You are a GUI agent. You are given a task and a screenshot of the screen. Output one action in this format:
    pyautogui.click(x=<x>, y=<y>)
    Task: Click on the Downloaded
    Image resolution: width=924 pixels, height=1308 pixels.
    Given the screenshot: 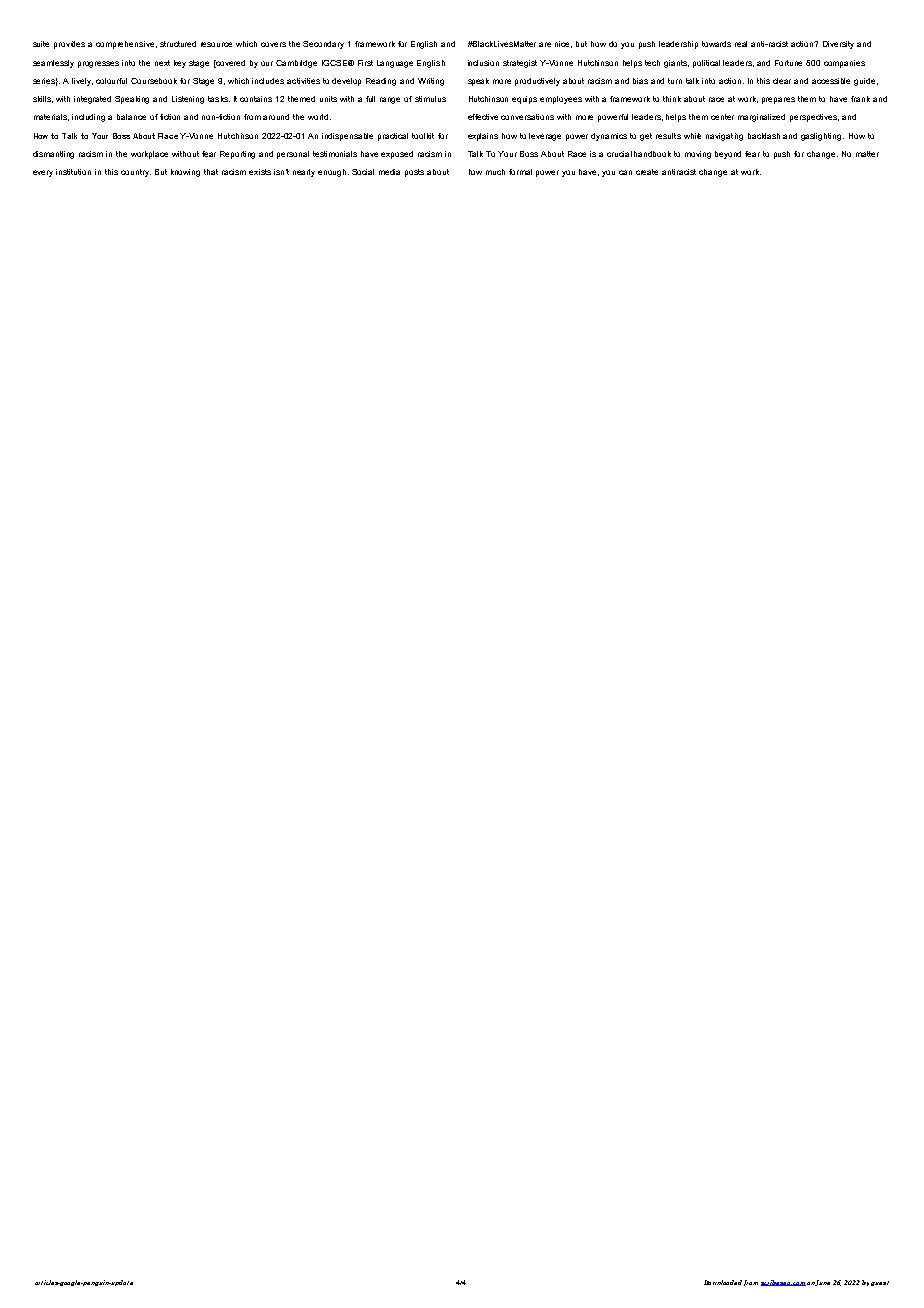 What is the action you would take?
    pyautogui.click(x=723, y=1282)
